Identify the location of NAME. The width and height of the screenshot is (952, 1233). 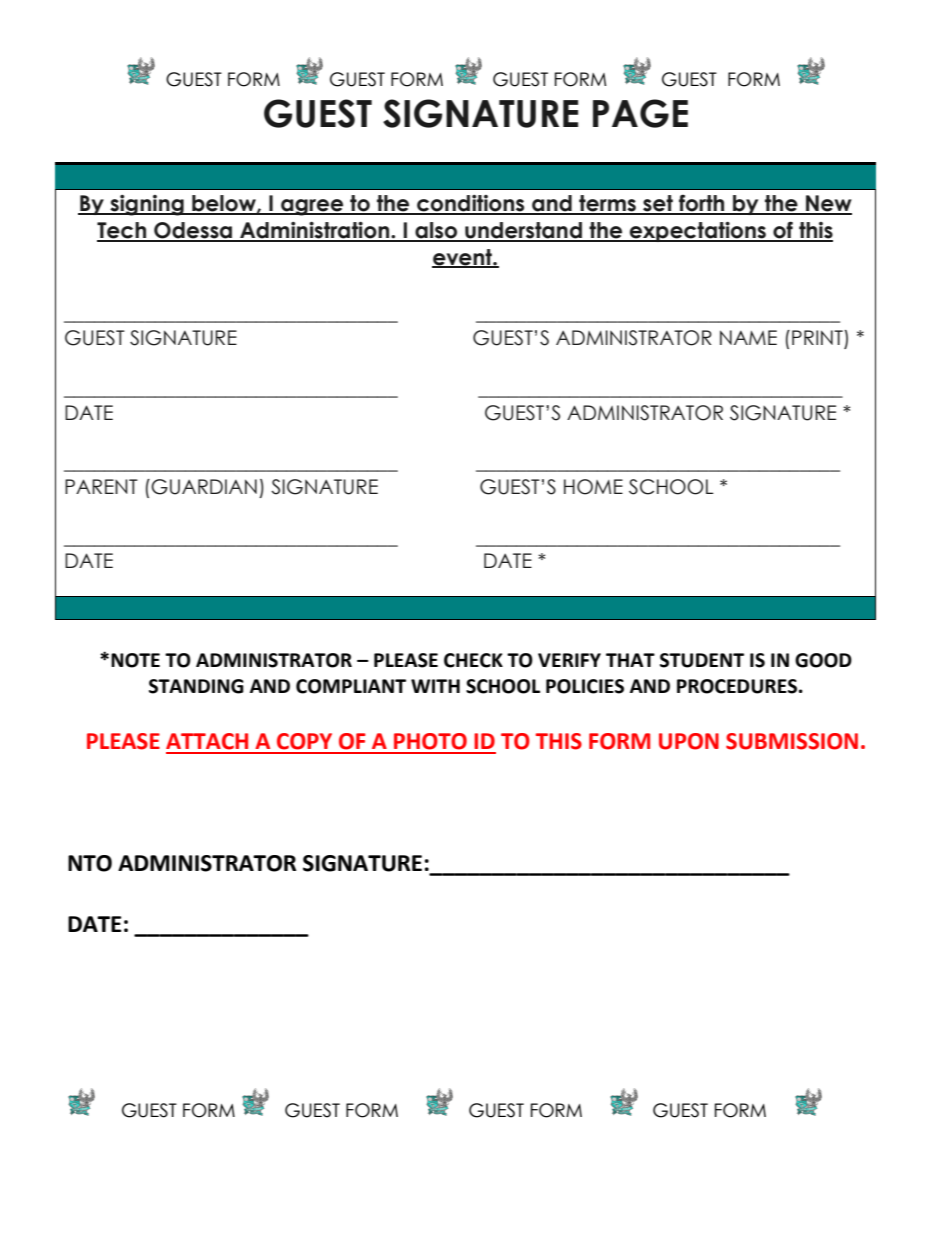
(748, 337).
